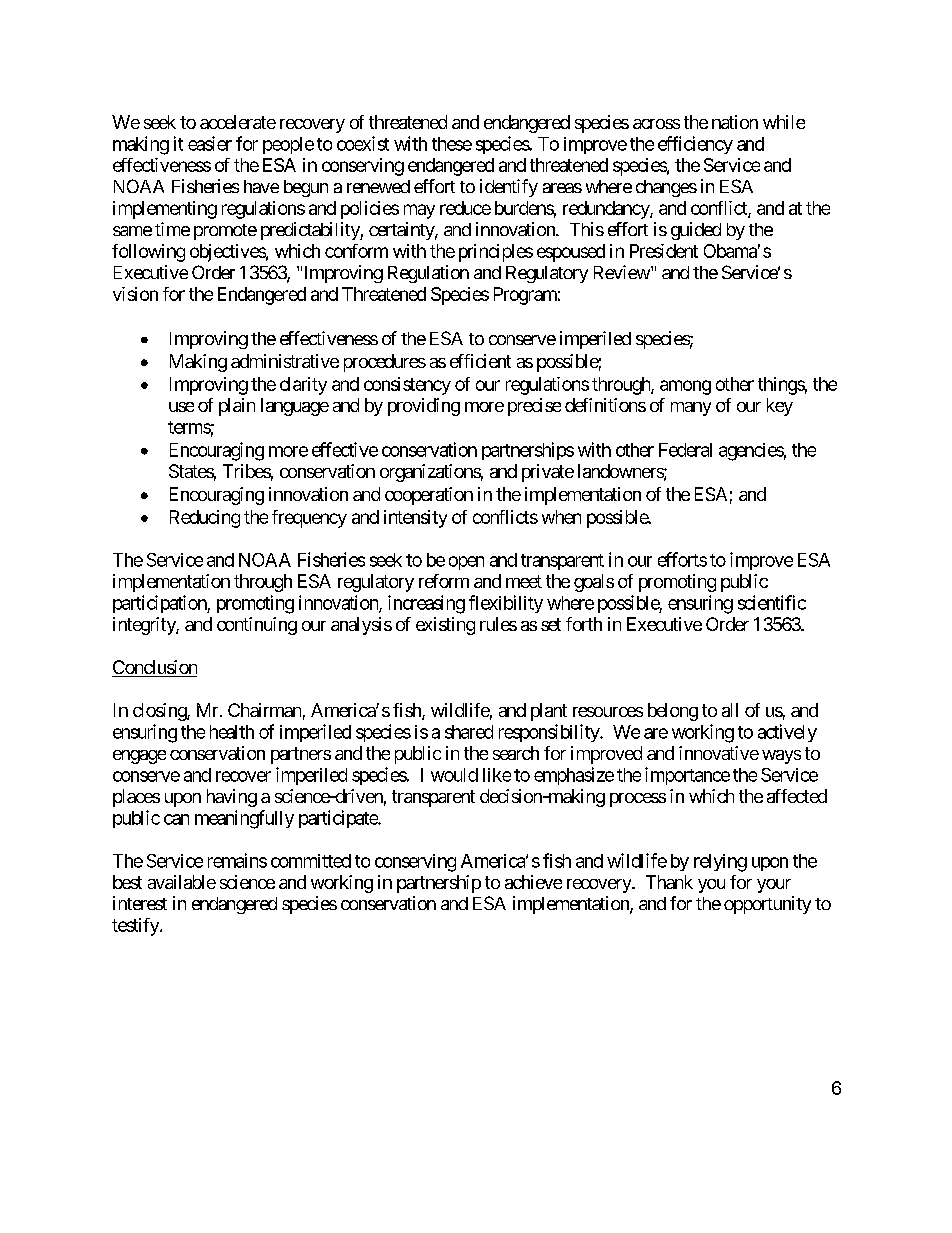 This page has height=1233, width=952. Describe the element at coordinates (237, 407) in the page. I see `plain` at that location.
